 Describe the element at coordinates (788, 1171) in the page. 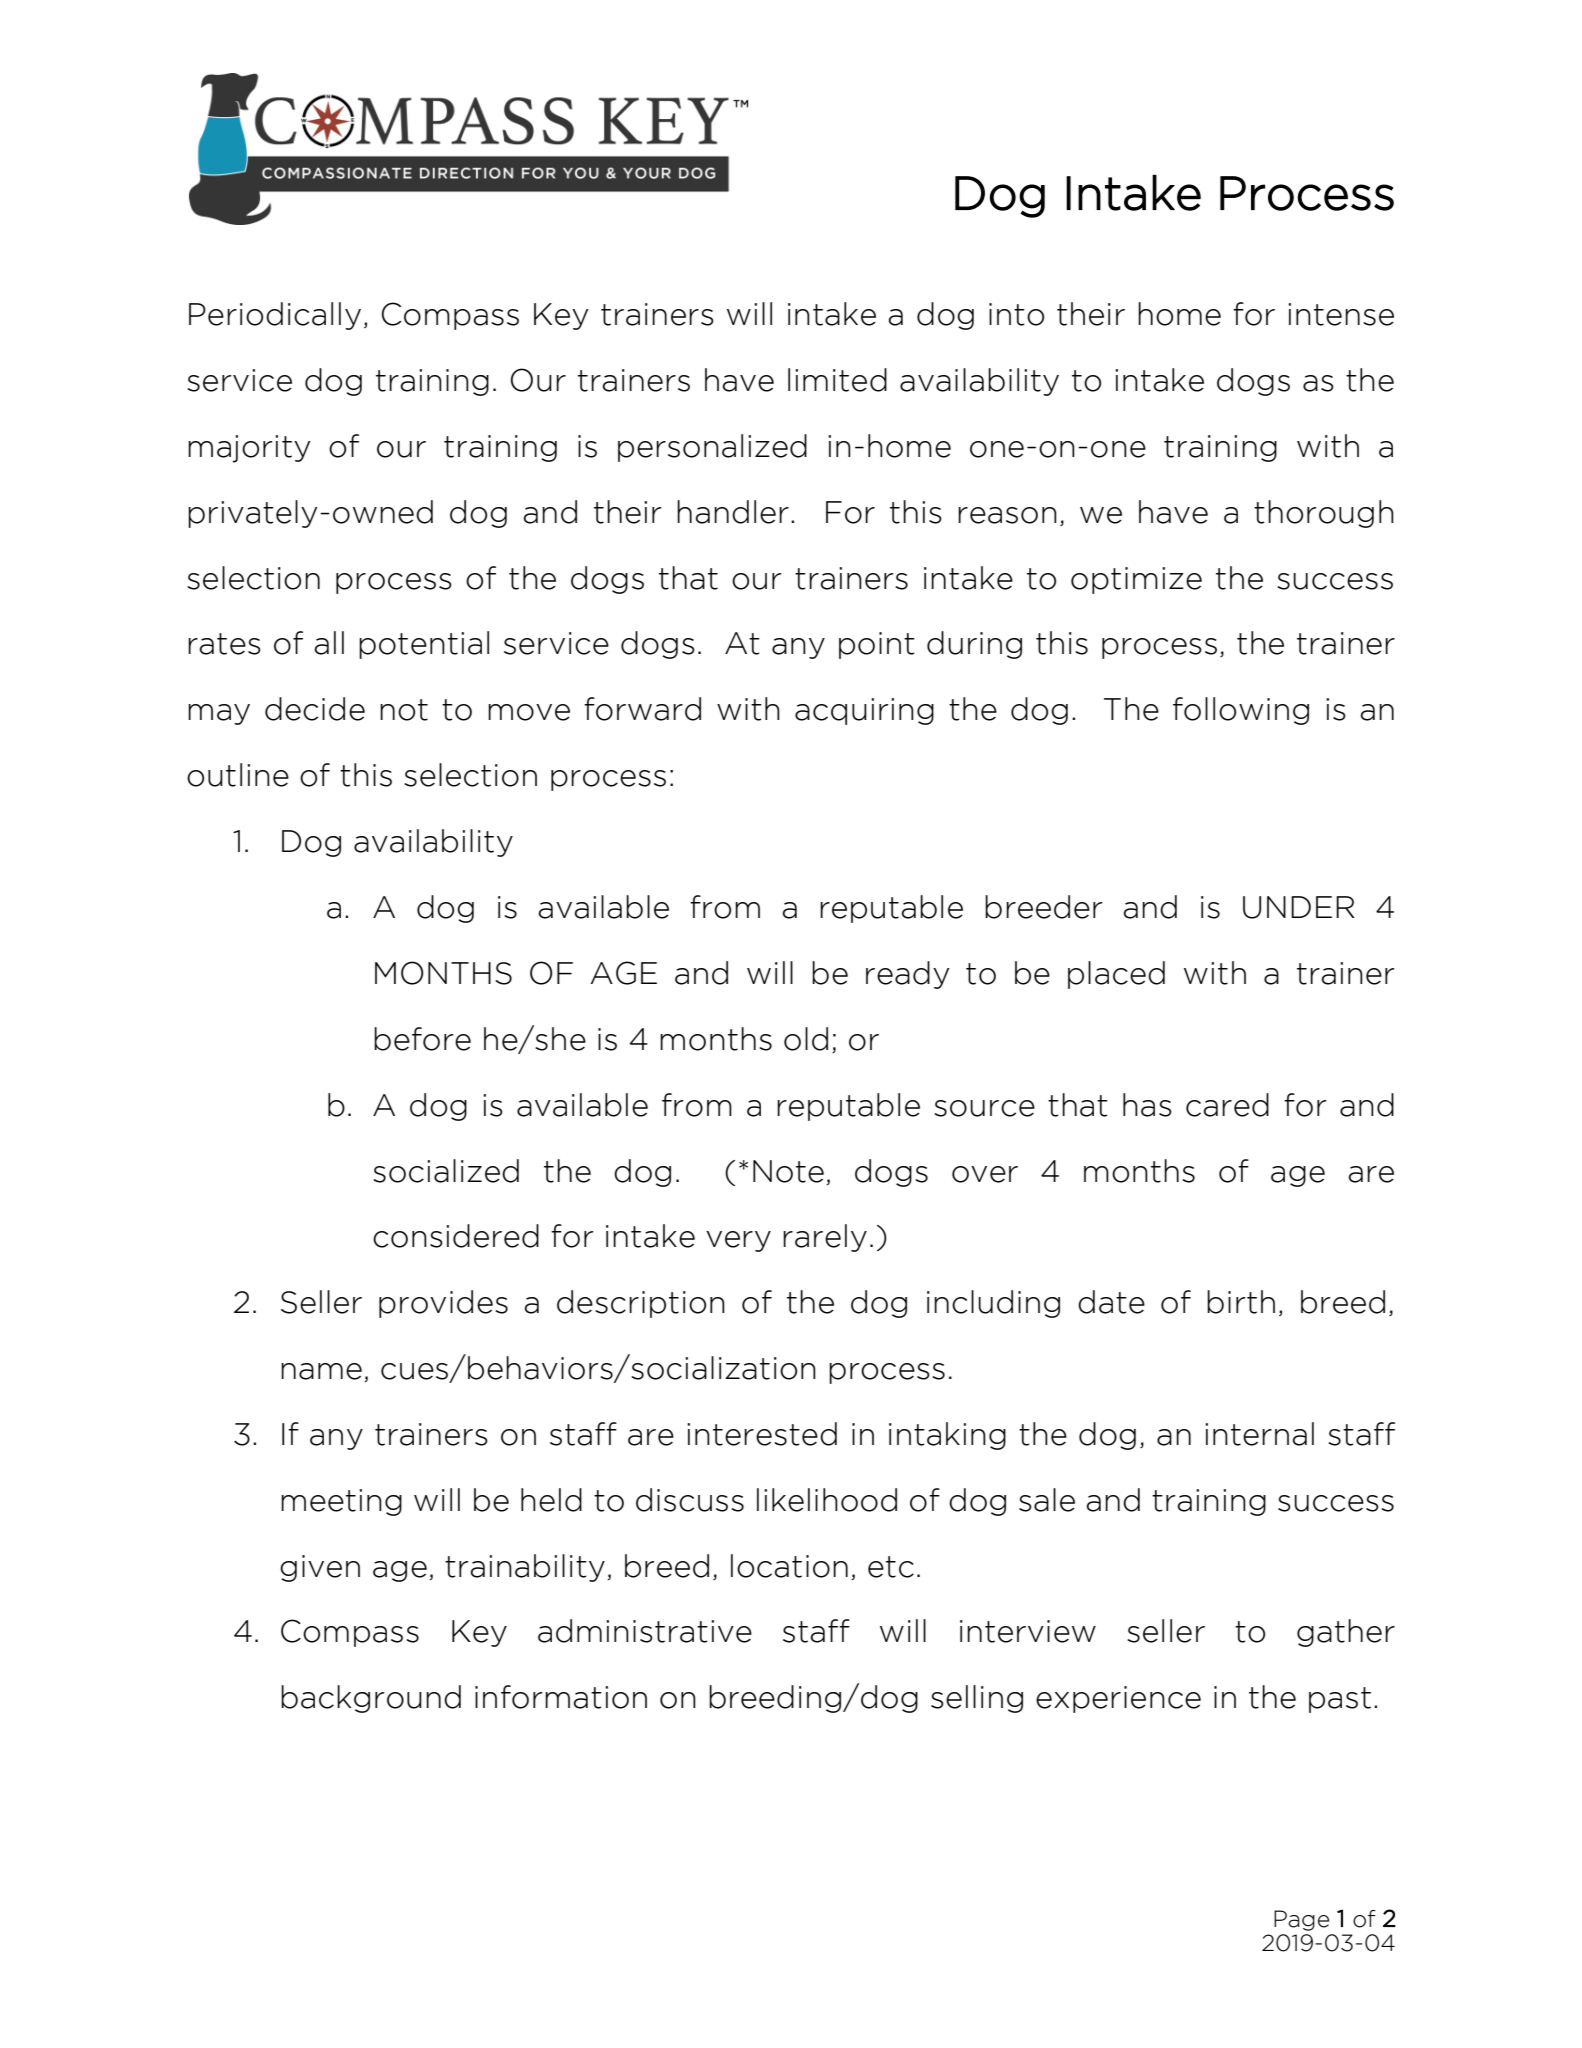

I see `Note` at that location.
